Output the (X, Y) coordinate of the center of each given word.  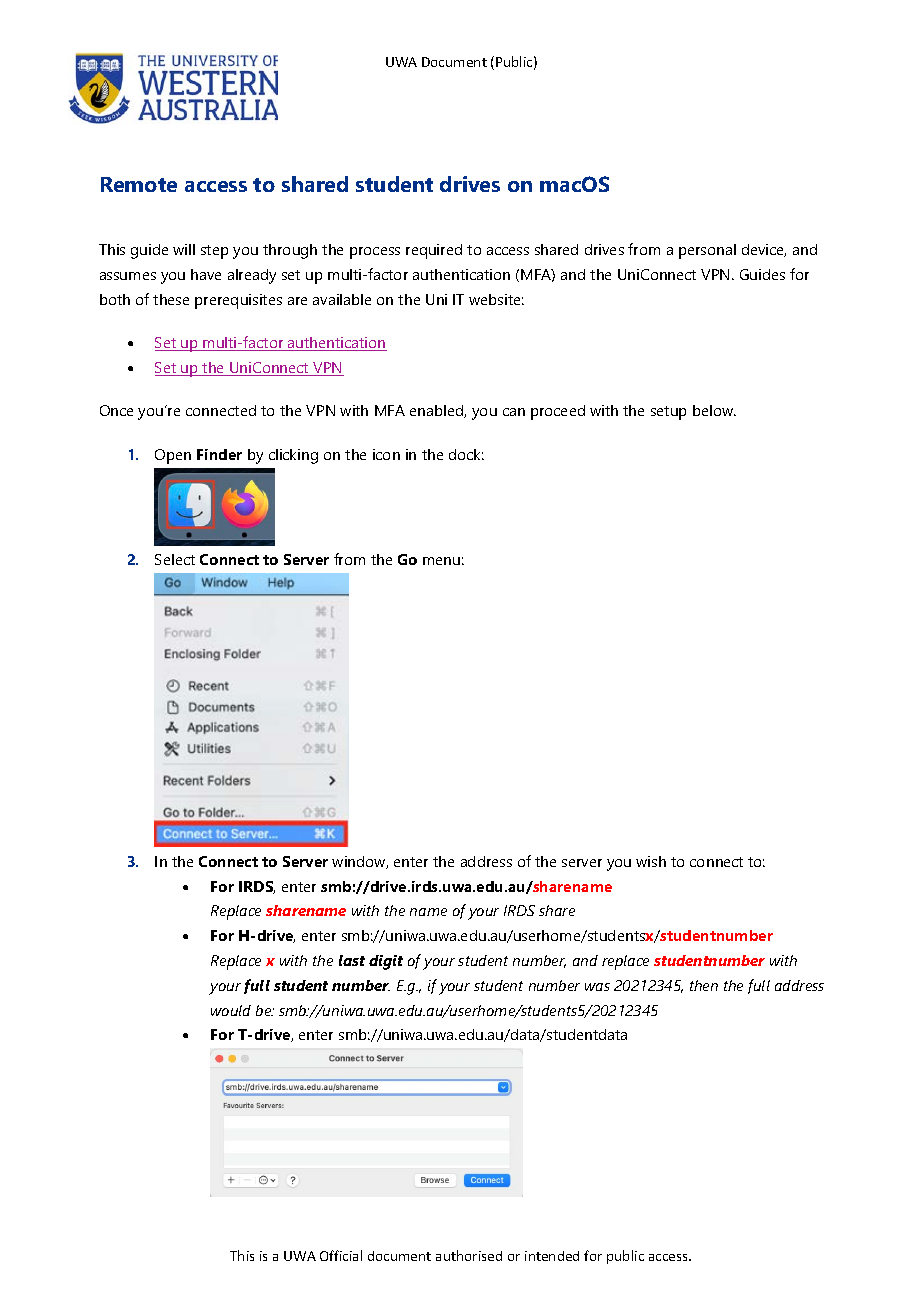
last (352, 960)
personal (707, 251)
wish (651, 861)
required (434, 251)
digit (386, 962)
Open (173, 456)
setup (668, 413)
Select (175, 559)
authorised (469, 1255)
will (184, 249)
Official (341, 1255)
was (597, 987)
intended (552, 1256)
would (231, 1010)
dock (466, 454)
